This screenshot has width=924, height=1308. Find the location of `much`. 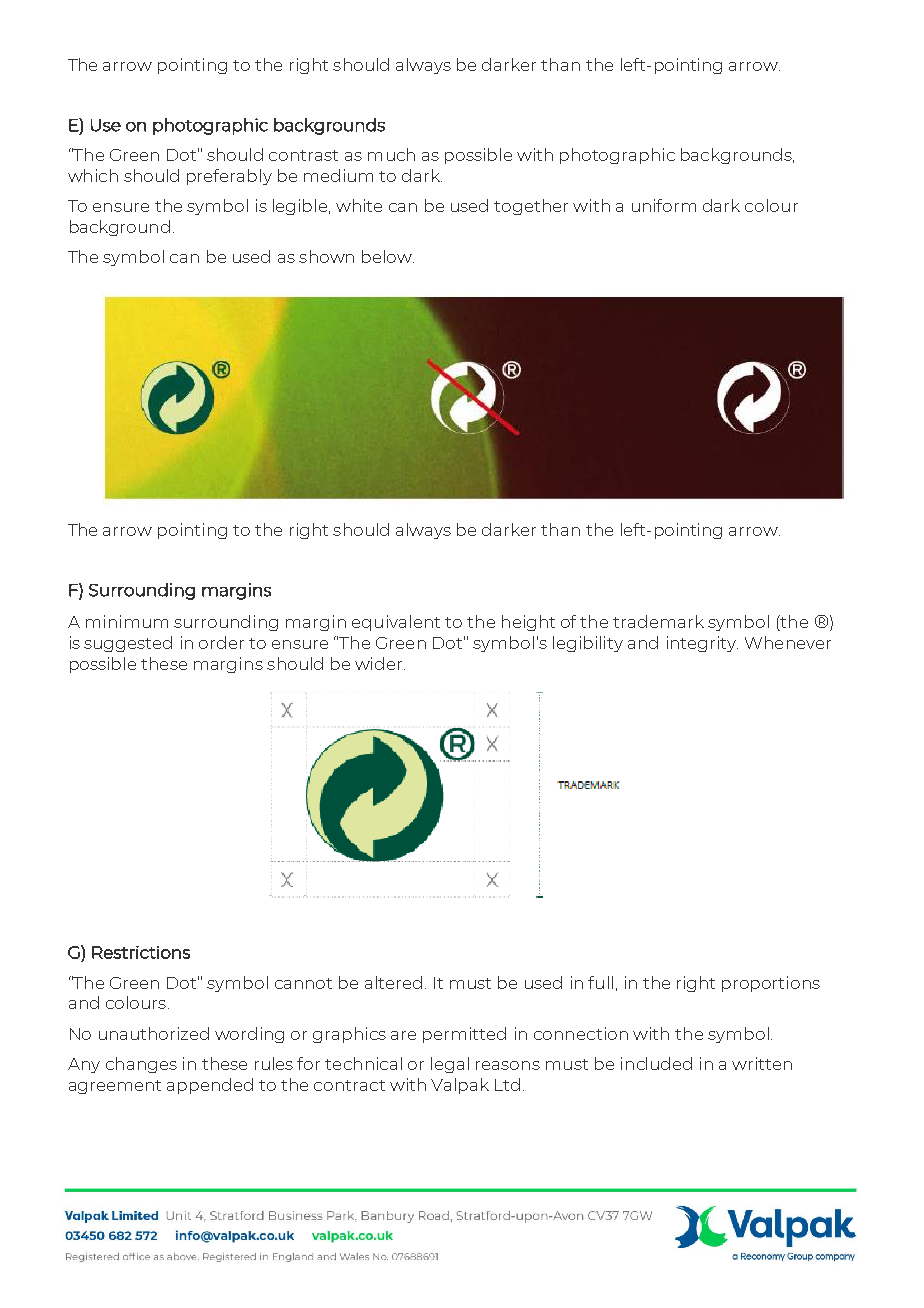

much is located at coordinates (391, 154).
